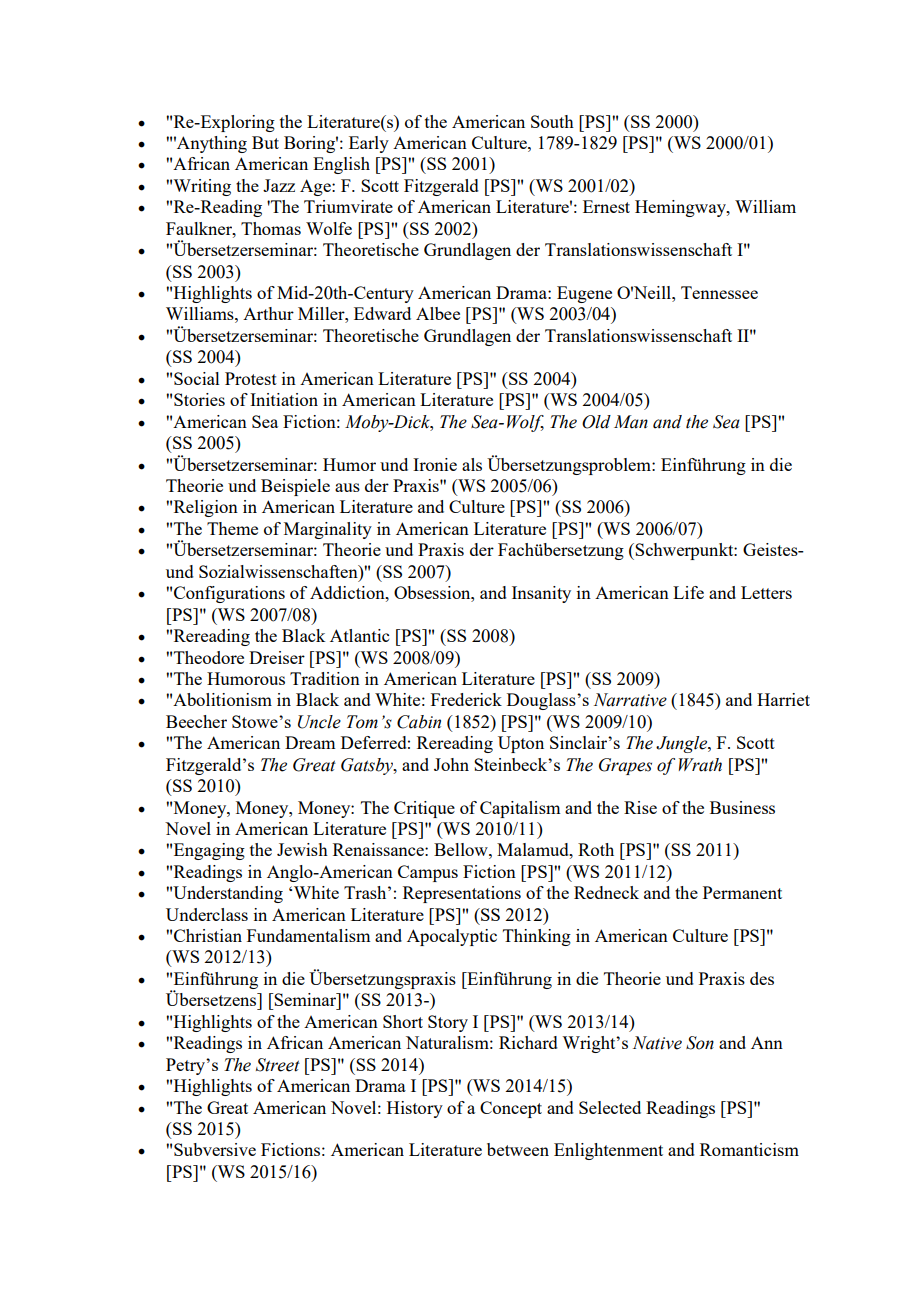 The width and height of the document is (924, 1308). I want to click on als, so click(472, 464).
